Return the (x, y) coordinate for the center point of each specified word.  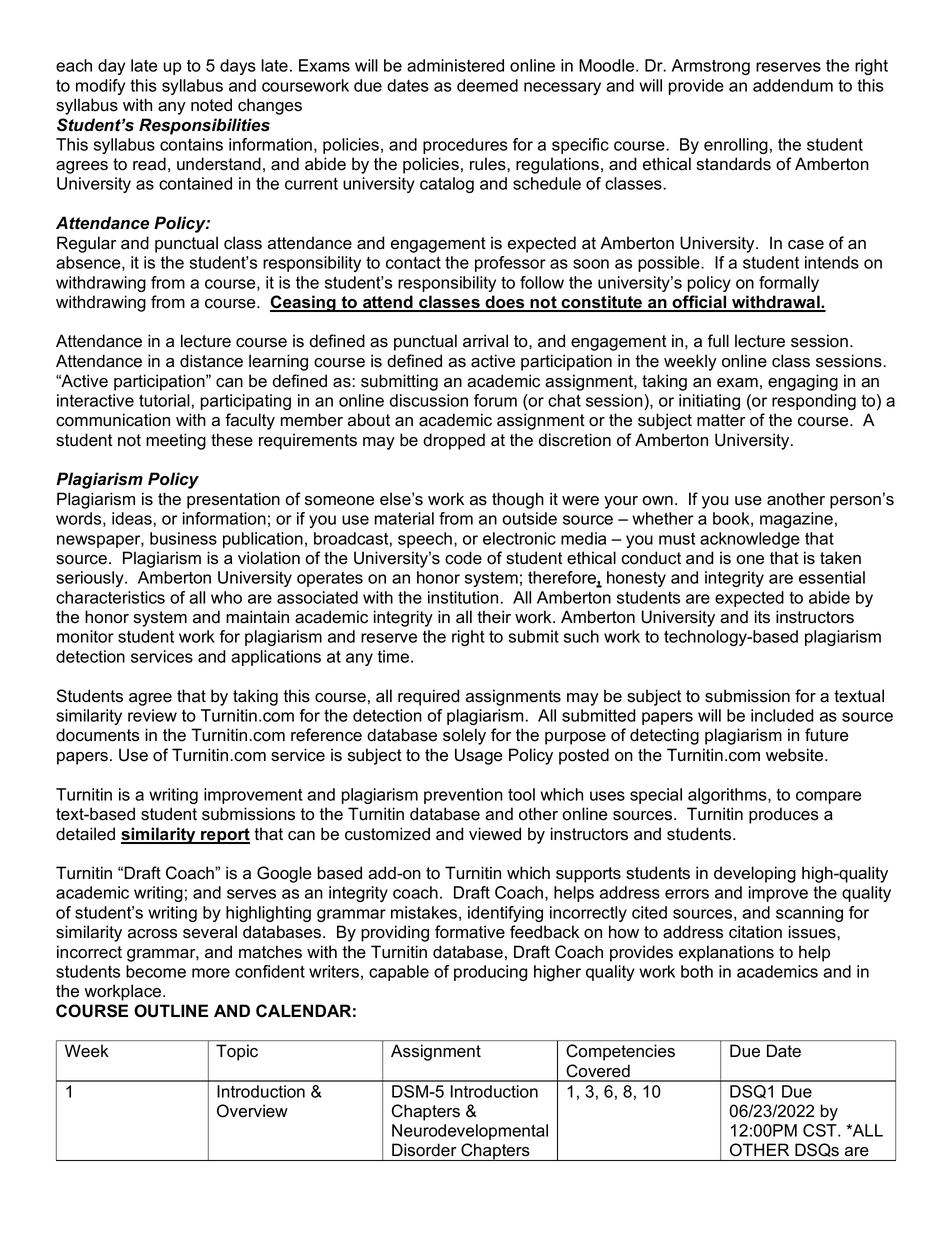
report (224, 836)
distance (211, 361)
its (762, 617)
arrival (485, 341)
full (718, 341)
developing (755, 874)
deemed (487, 85)
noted (211, 105)
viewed (495, 834)
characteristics (110, 597)
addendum (793, 85)
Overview (252, 1111)
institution (463, 597)
